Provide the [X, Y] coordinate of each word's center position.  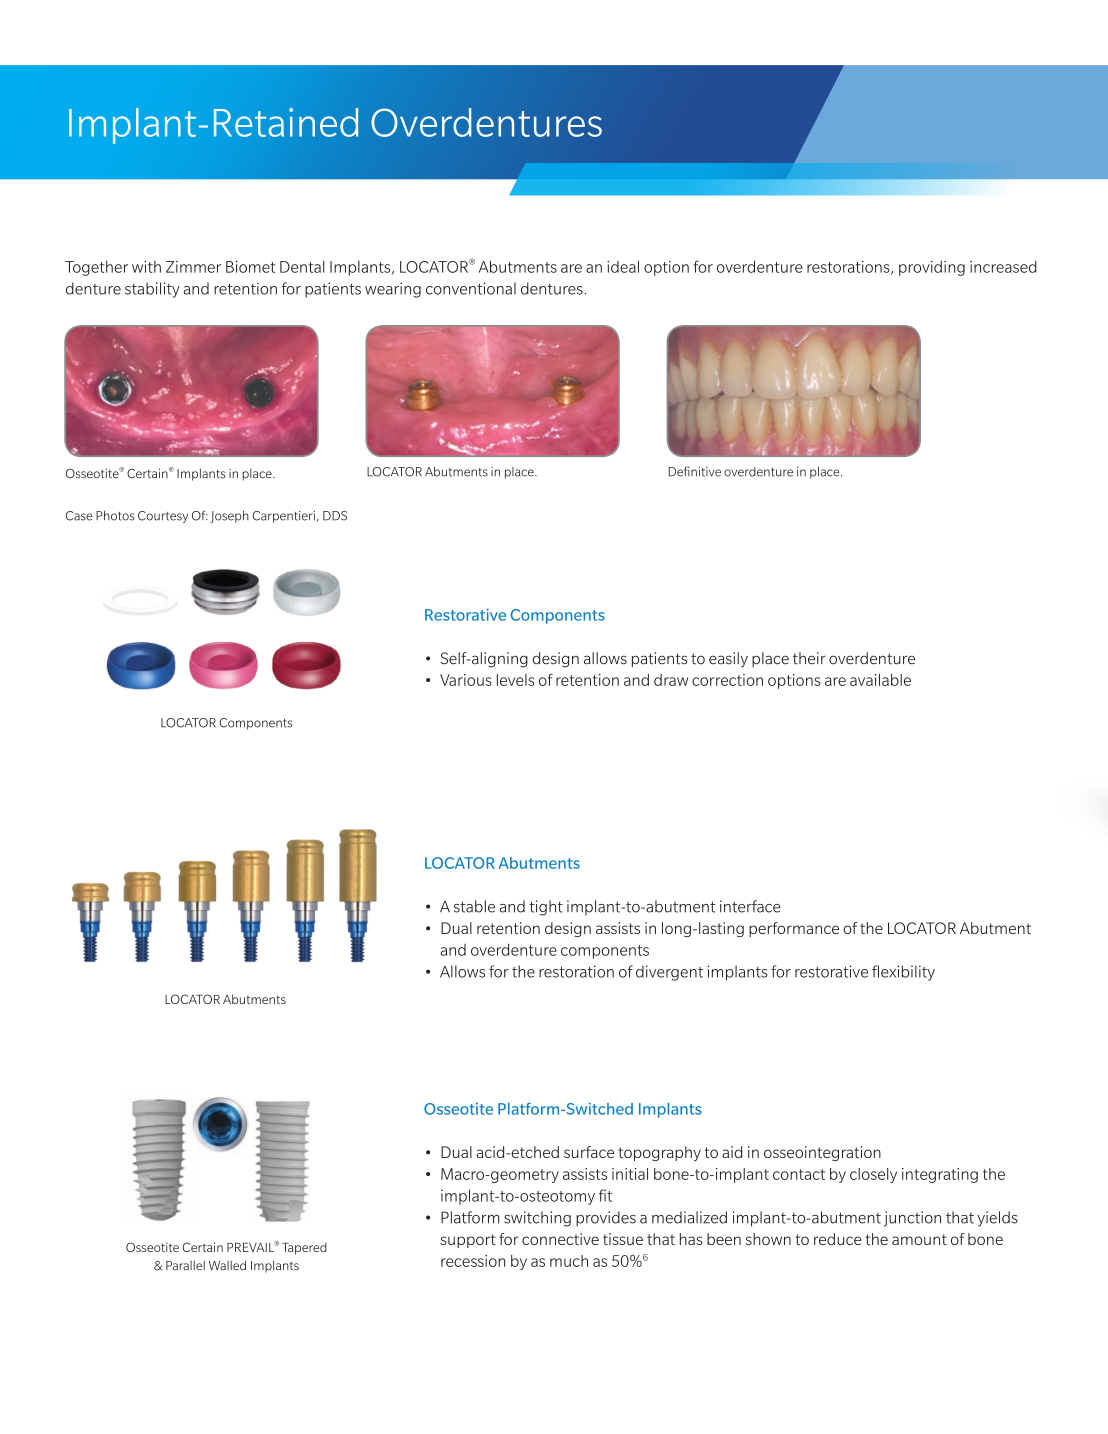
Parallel [185, 1265]
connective [560, 1239]
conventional [471, 288]
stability [152, 290]
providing [932, 268]
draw [671, 680]
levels [516, 680]
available [880, 680]
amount [919, 1239]
